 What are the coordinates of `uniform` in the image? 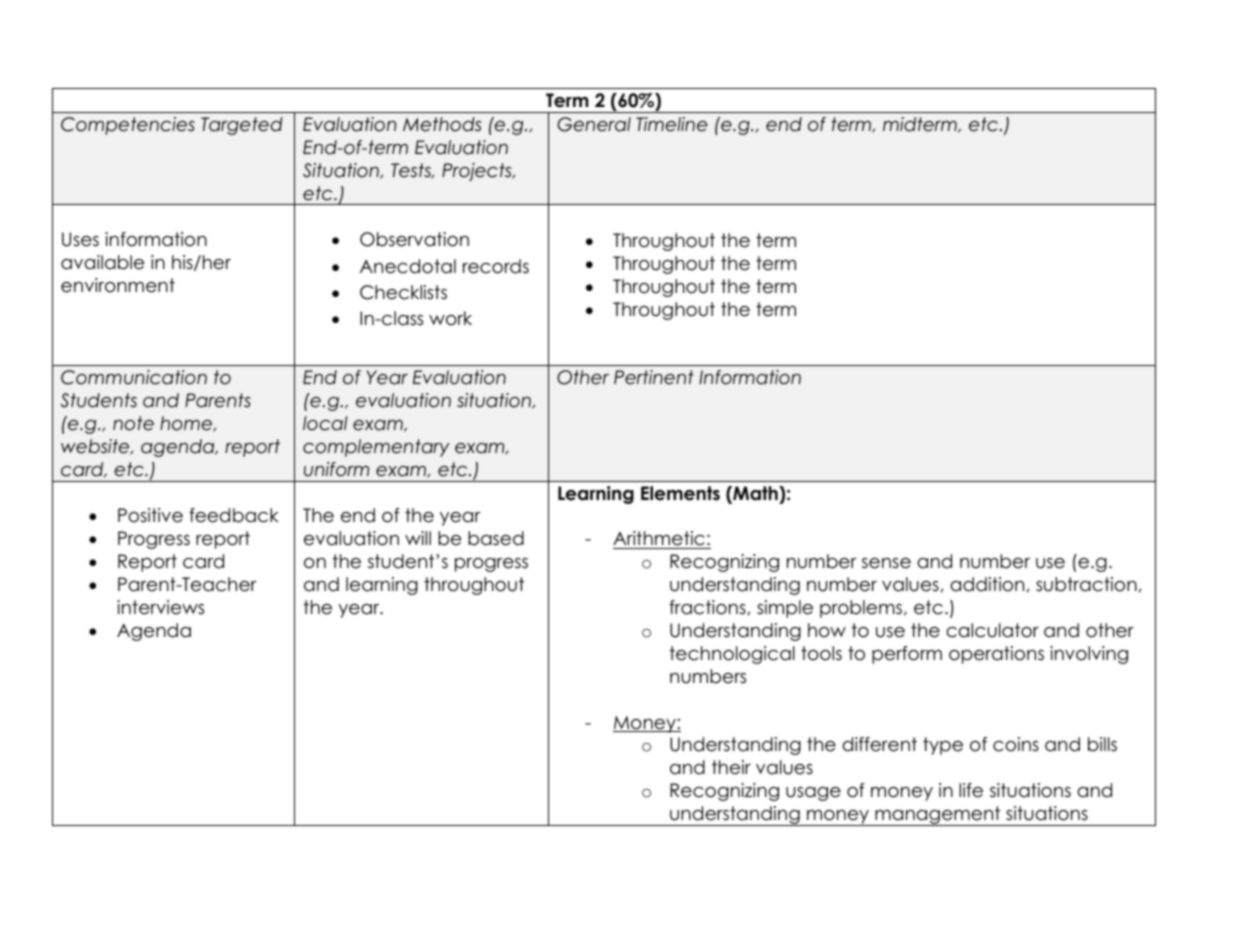 It's located at (336, 469).
